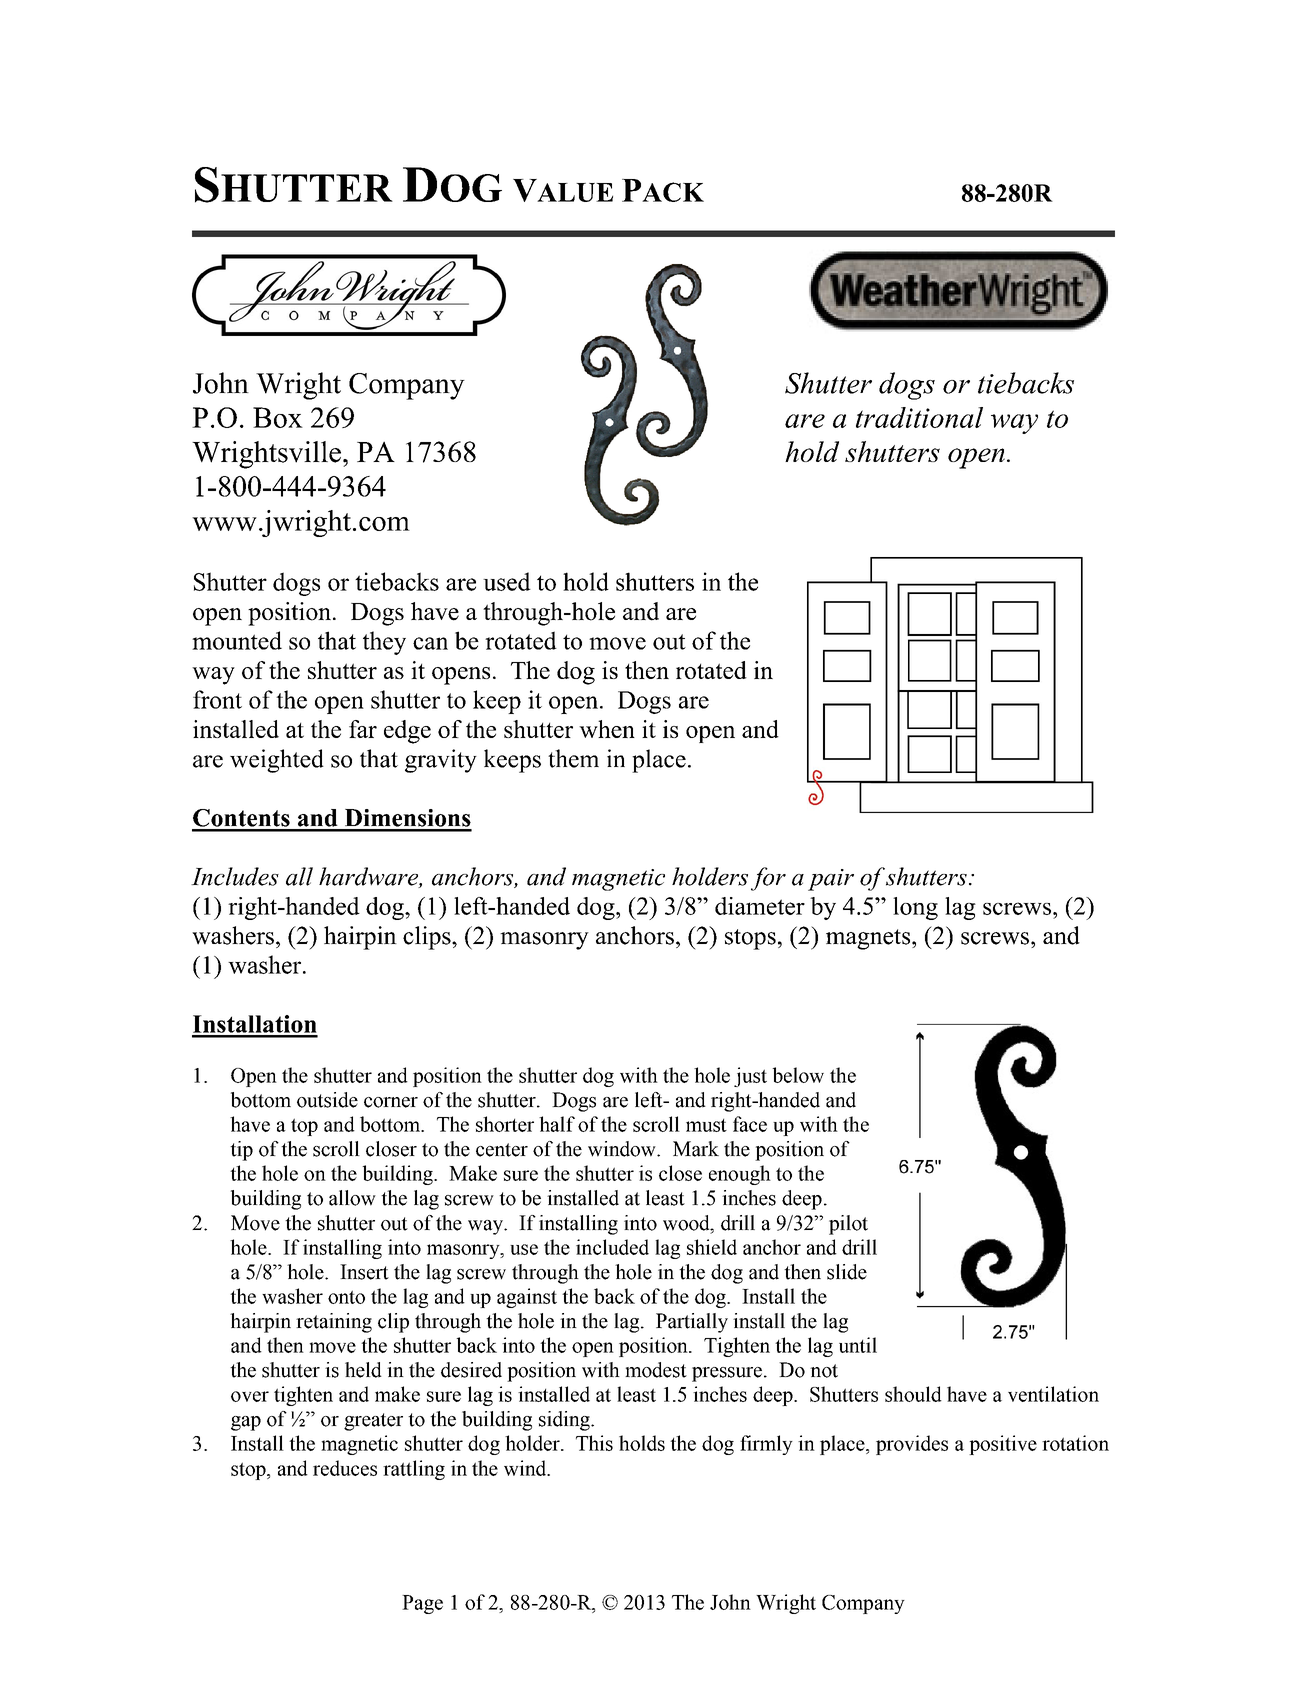 This screenshot has height=1691, width=1307. What do you see at coordinates (507, 581) in the screenshot?
I see `used` at bounding box center [507, 581].
